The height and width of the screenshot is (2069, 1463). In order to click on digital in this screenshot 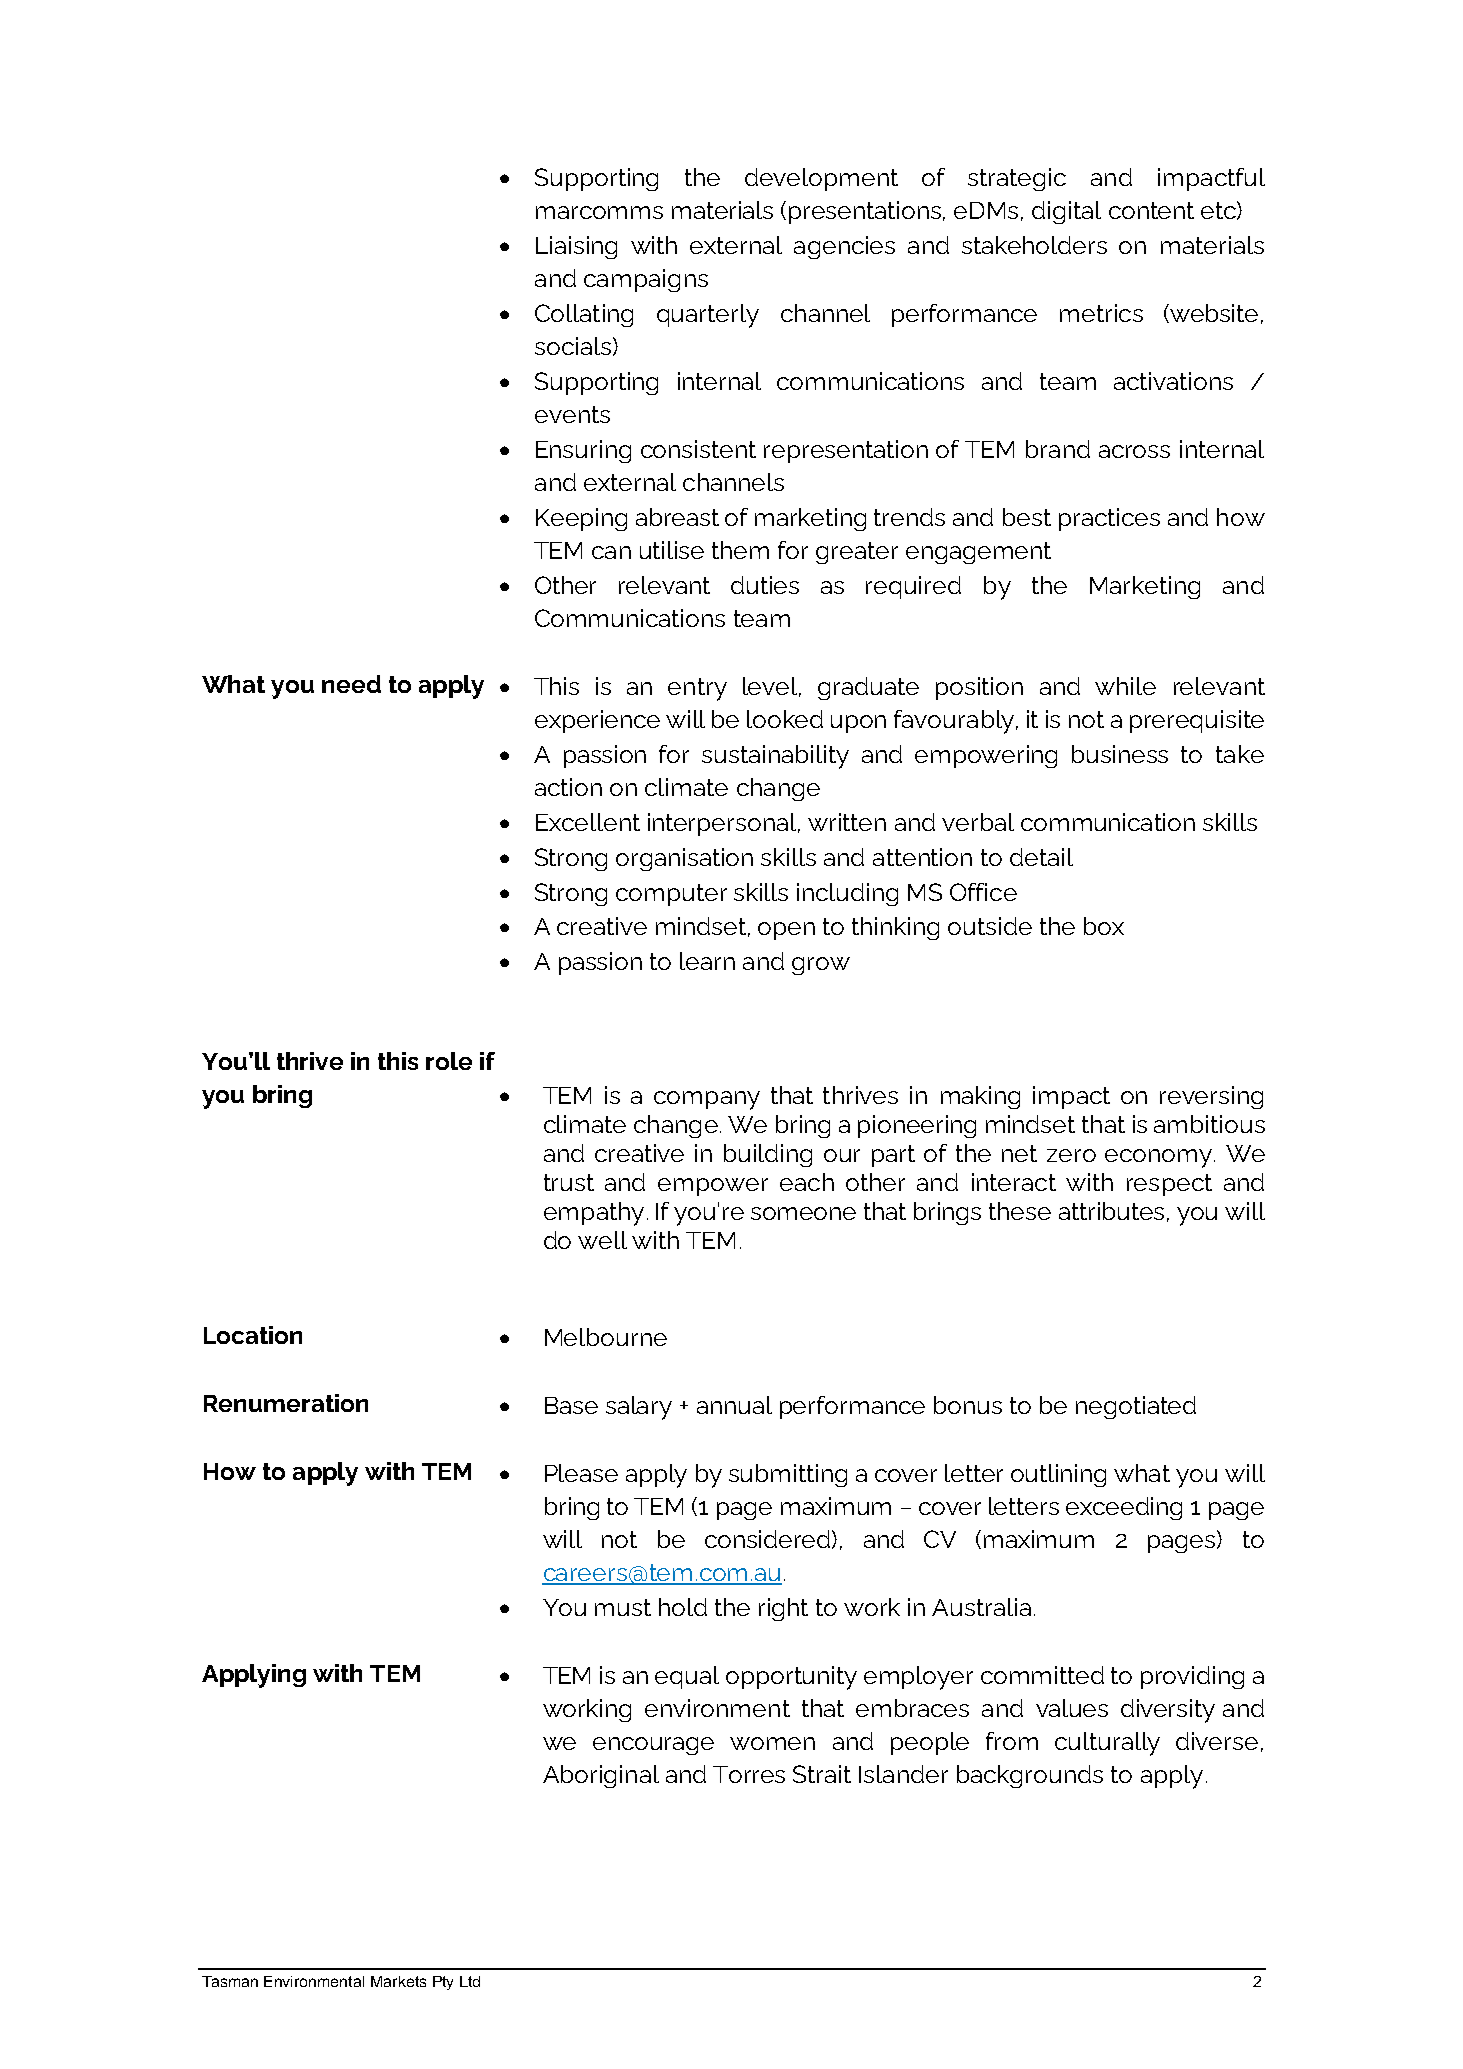, I will do `click(1066, 212)`.
